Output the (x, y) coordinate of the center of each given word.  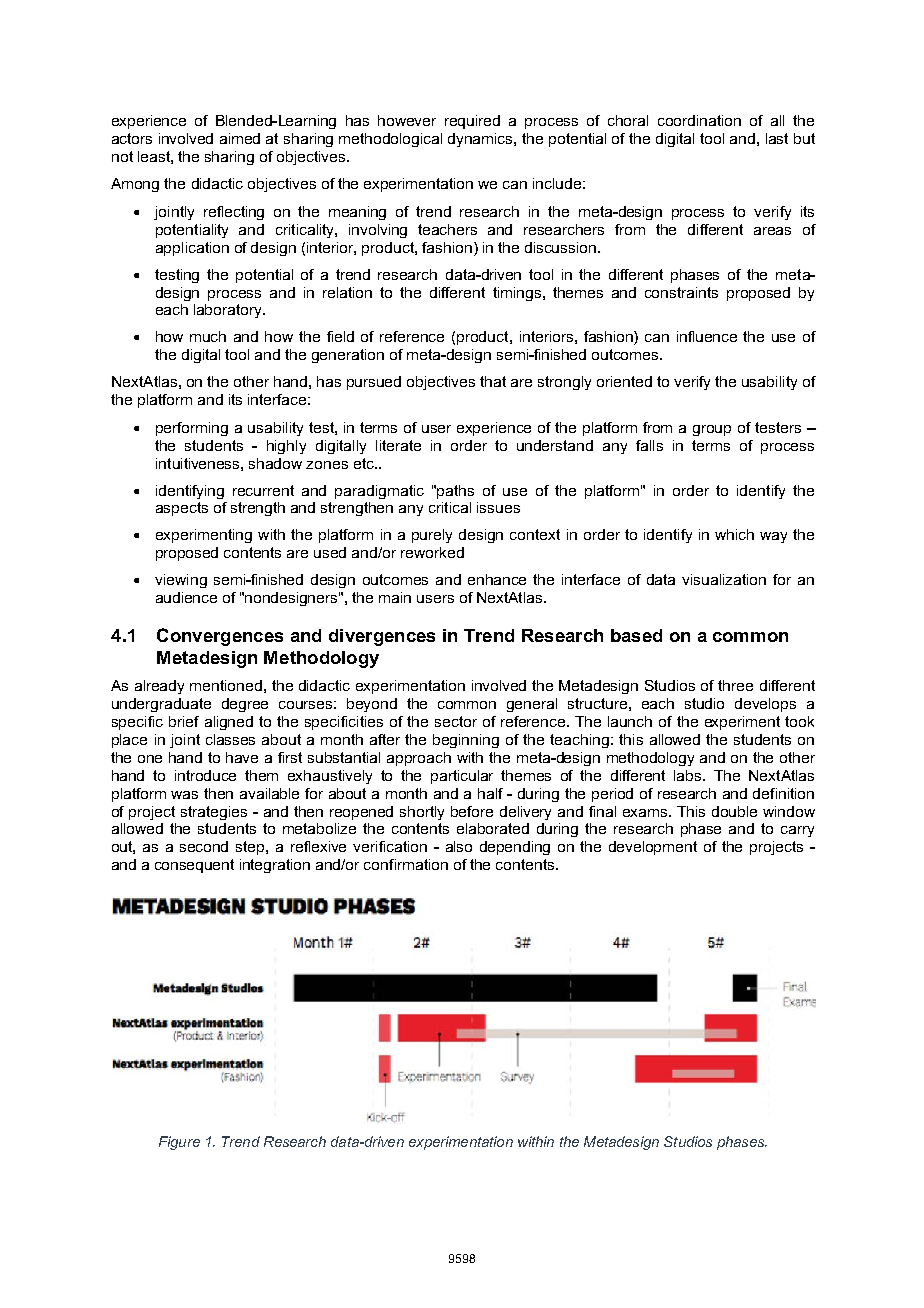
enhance (497, 579)
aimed (240, 138)
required (472, 122)
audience (186, 597)
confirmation (406, 864)
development (653, 848)
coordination (699, 120)
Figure (179, 1143)
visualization (724, 579)
